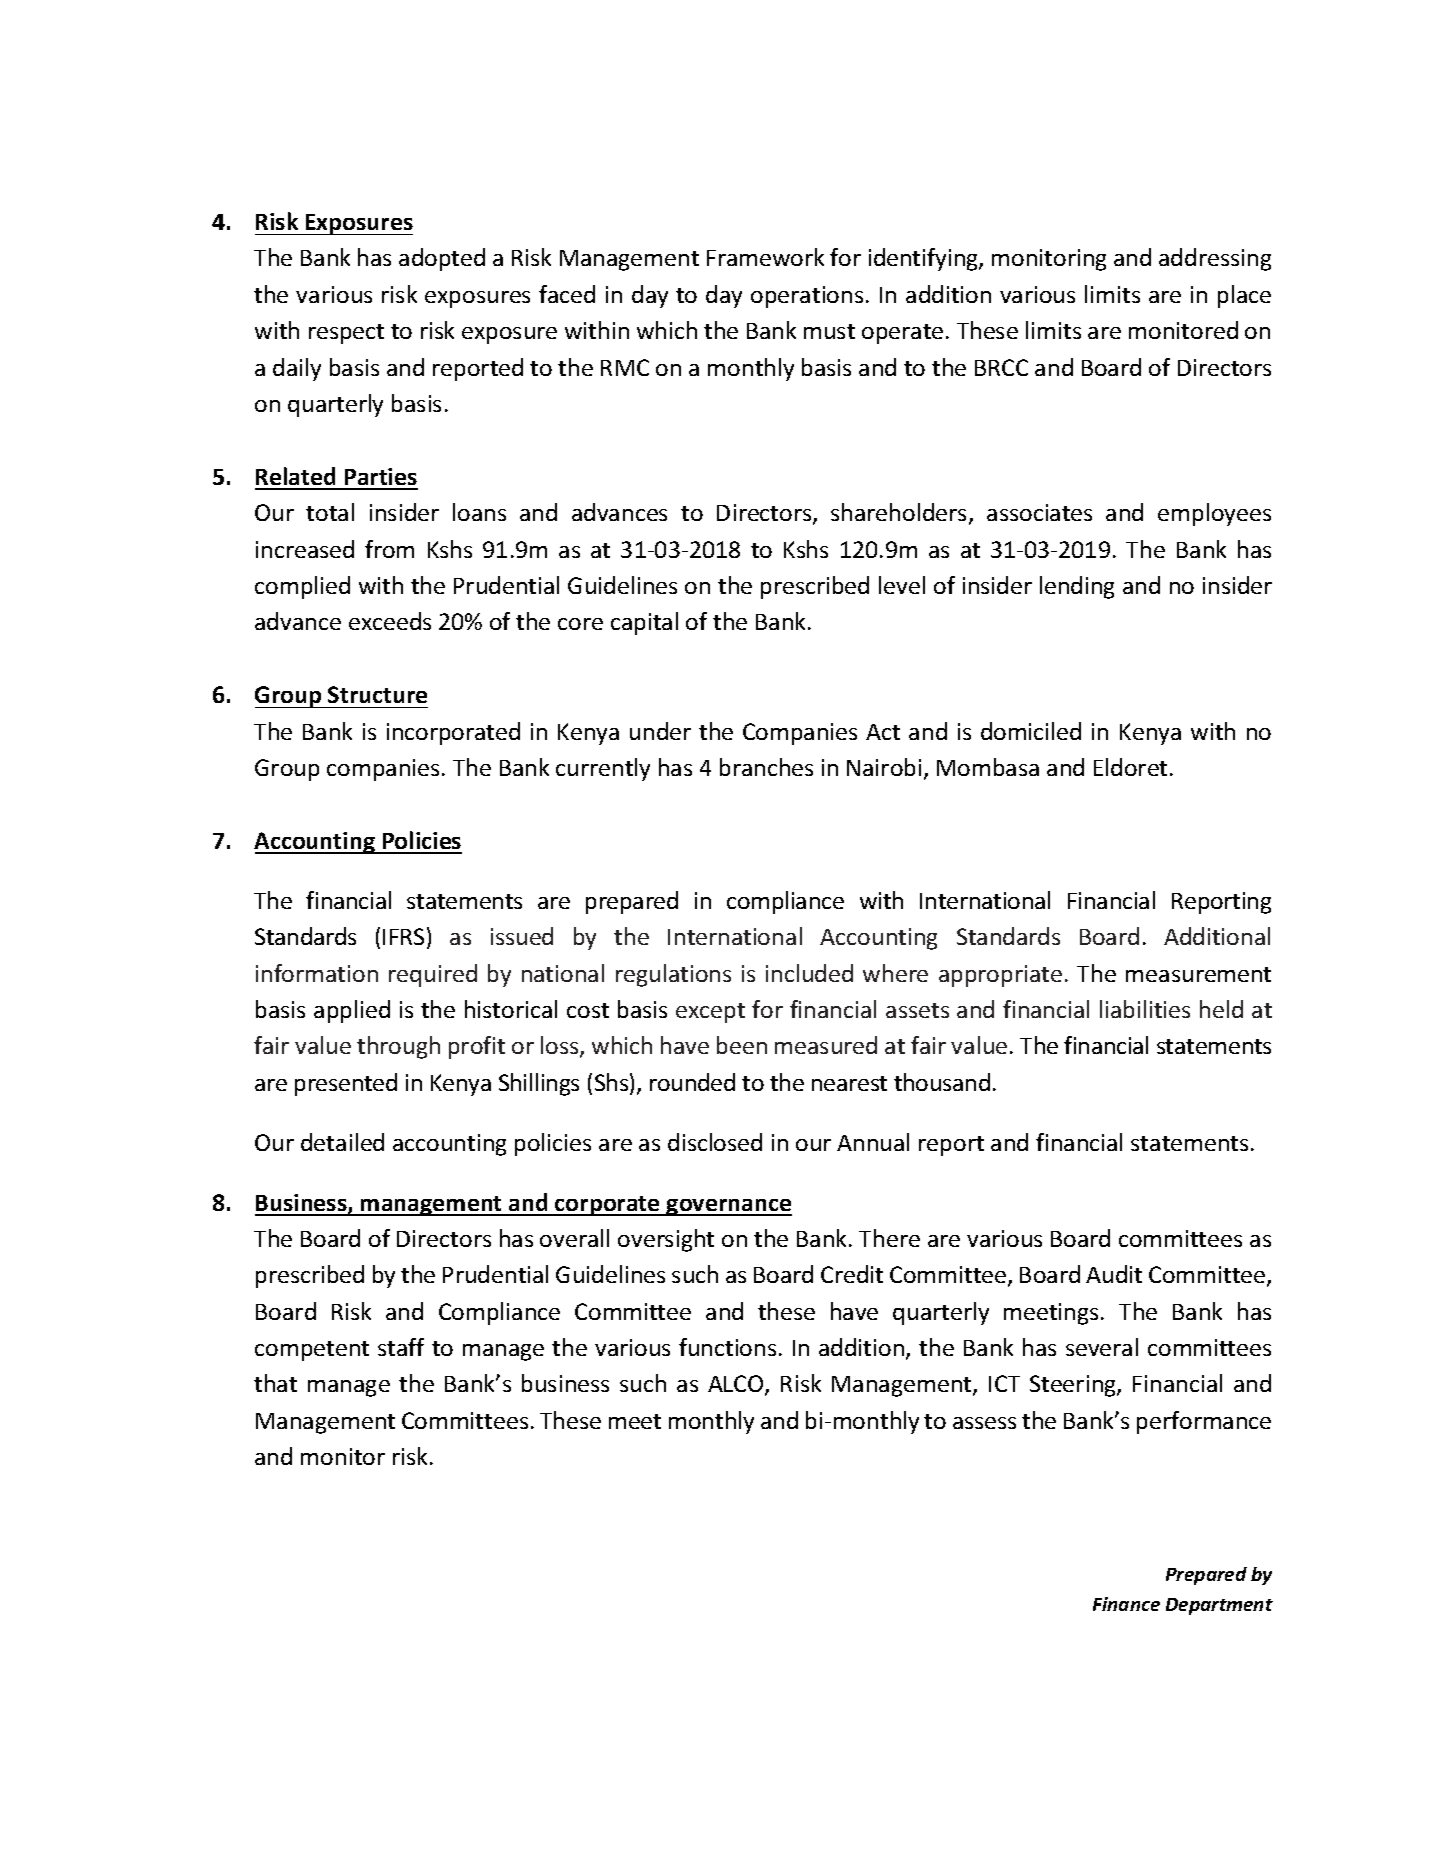 This image has width=1442, height=1866. Describe the element at coordinates (766, 767) in the image. I see `branches` at that location.
